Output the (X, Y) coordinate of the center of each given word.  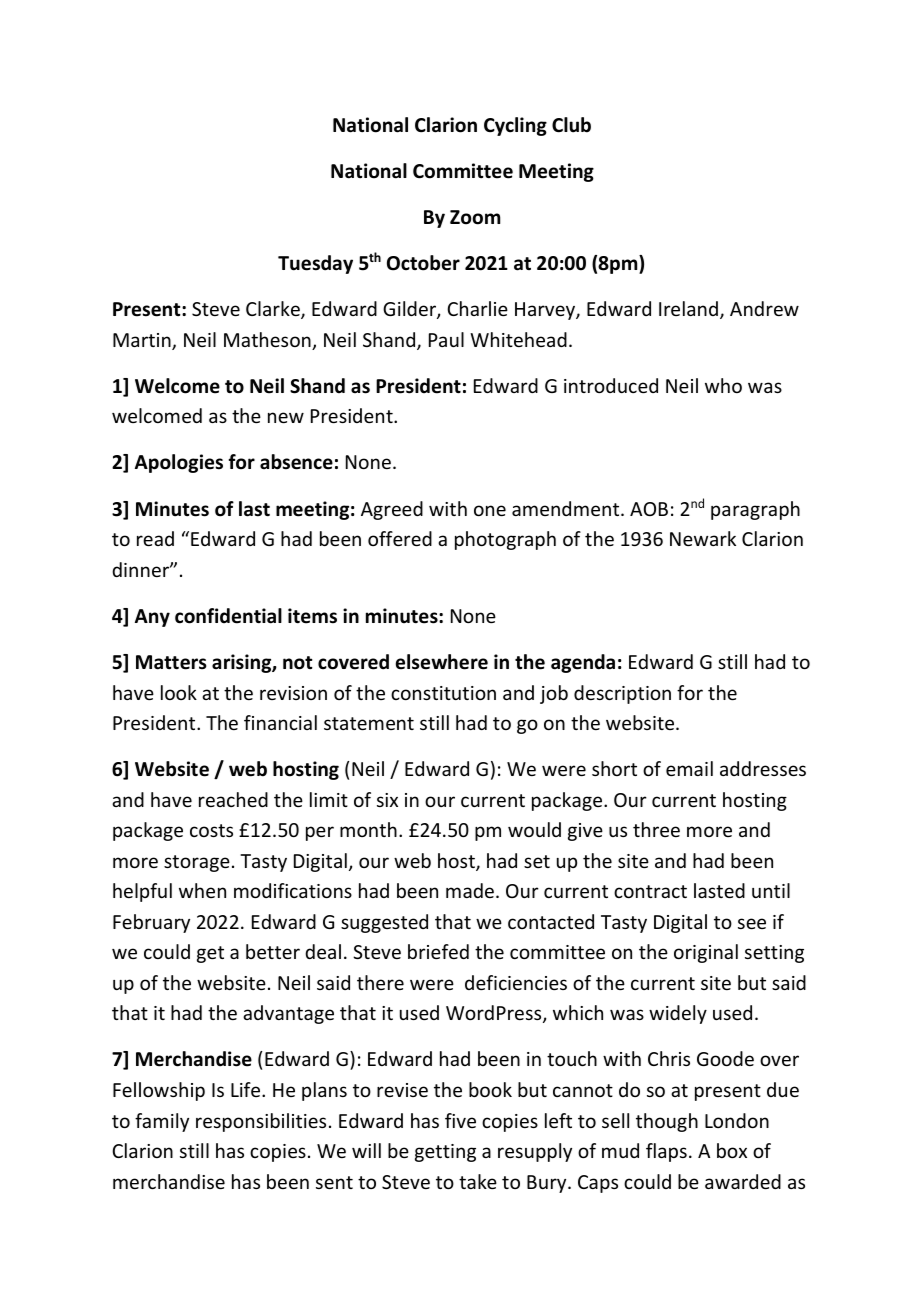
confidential (228, 616)
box (732, 1150)
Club (571, 125)
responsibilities (261, 1122)
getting (445, 1153)
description (622, 694)
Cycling (515, 126)
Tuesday (315, 264)
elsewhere (442, 662)
